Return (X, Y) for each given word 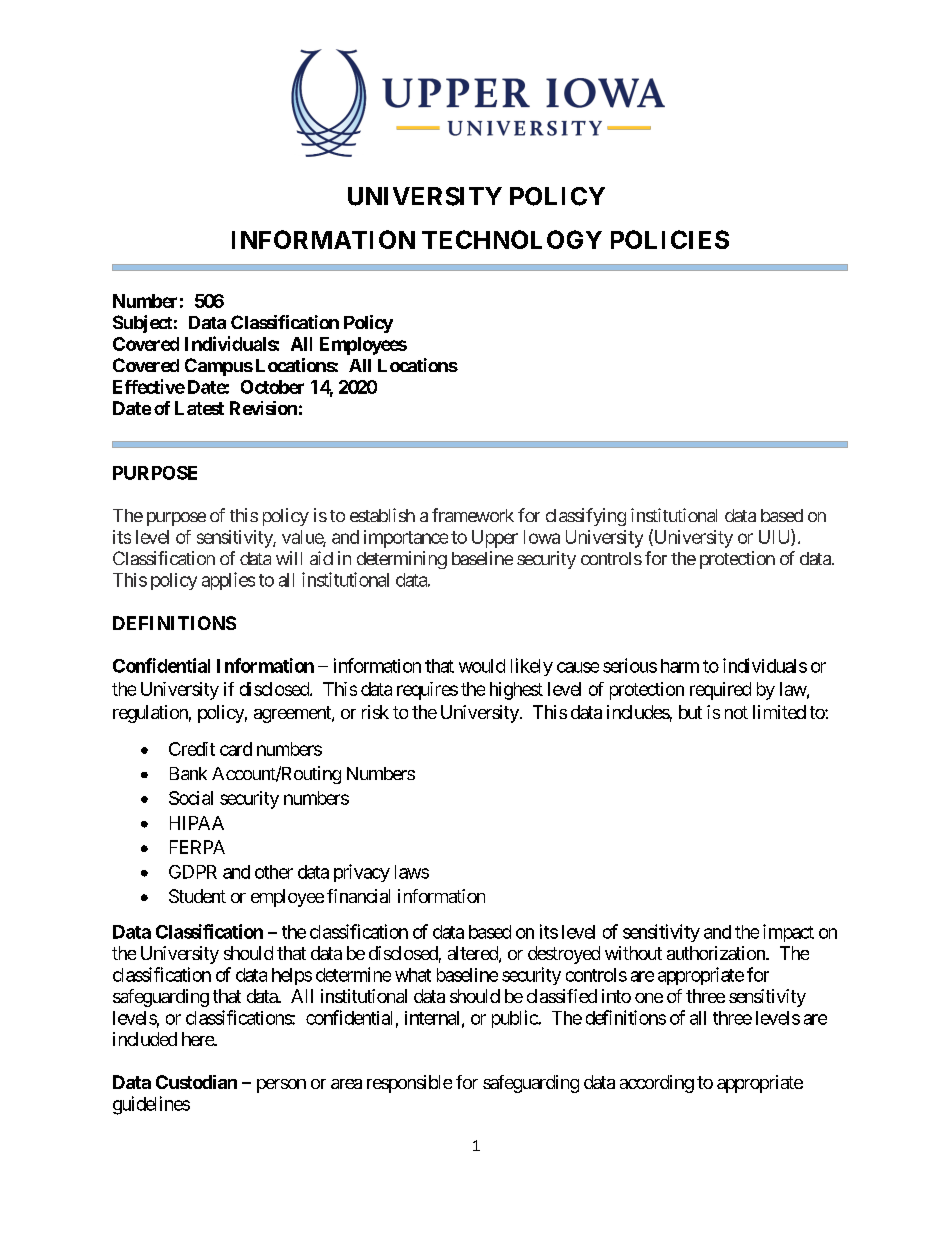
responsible (409, 1084)
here (198, 1039)
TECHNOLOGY (512, 239)
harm (680, 666)
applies (228, 581)
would (482, 666)
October (272, 387)
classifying (586, 517)
